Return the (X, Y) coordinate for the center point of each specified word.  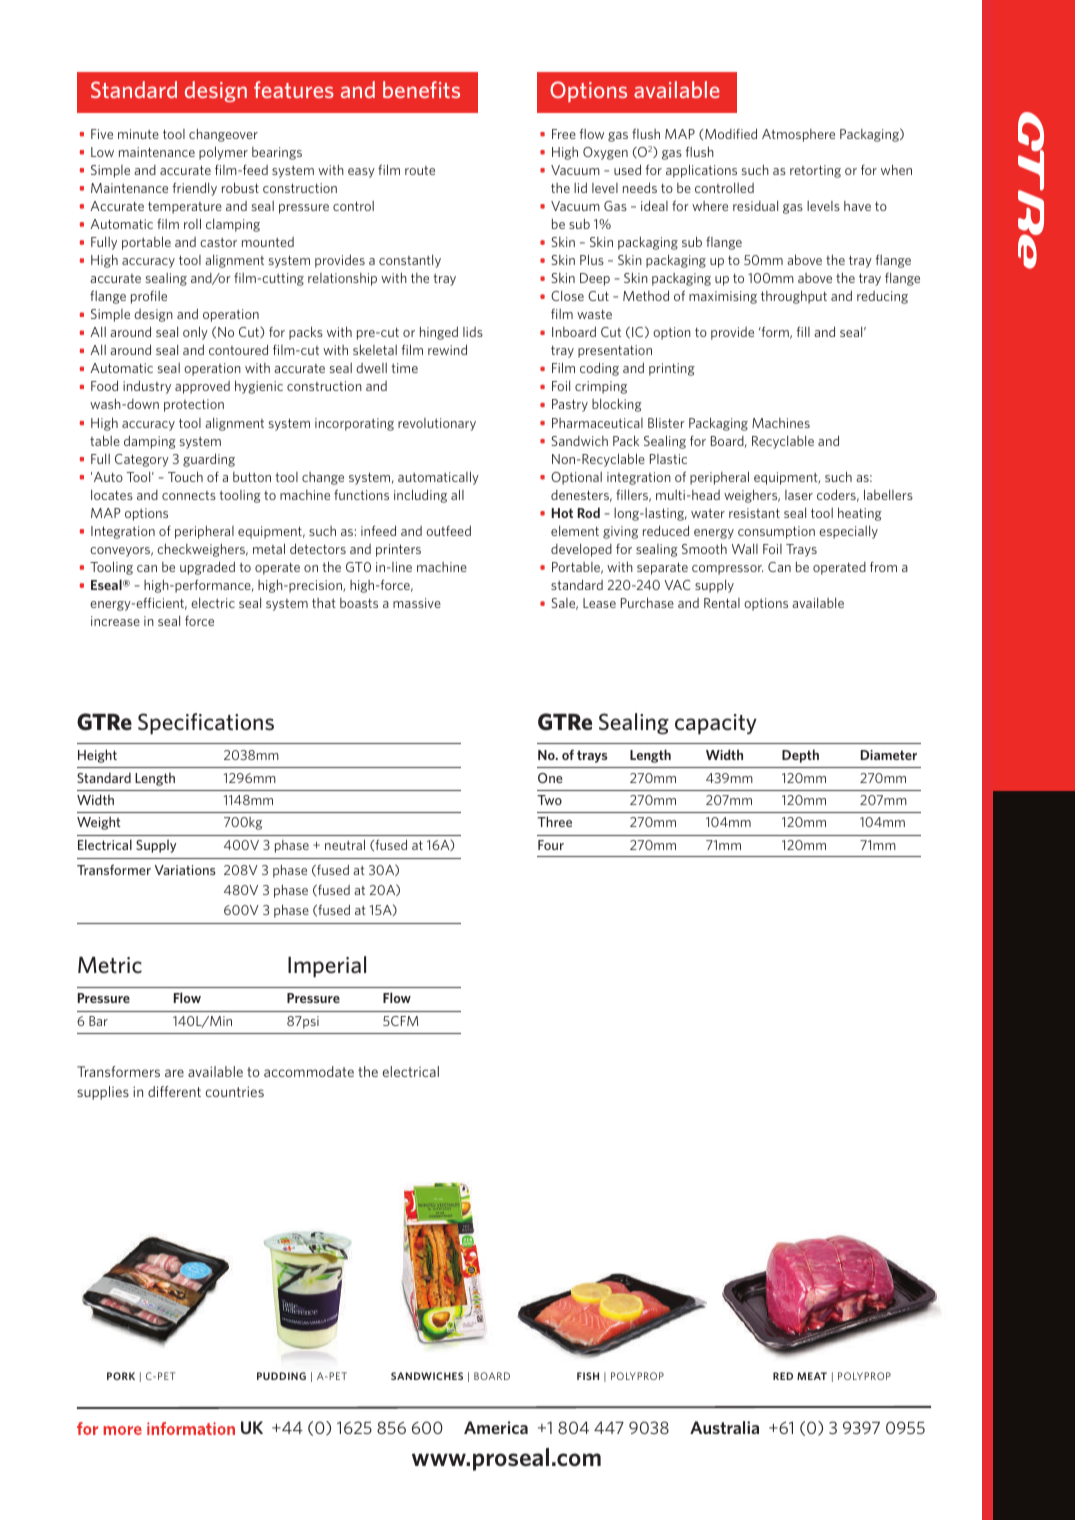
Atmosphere (798, 135)
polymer (223, 153)
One (550, 778)
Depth (800, 756)
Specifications (206, 724)
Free (564, 134)
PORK (121, 1376)
